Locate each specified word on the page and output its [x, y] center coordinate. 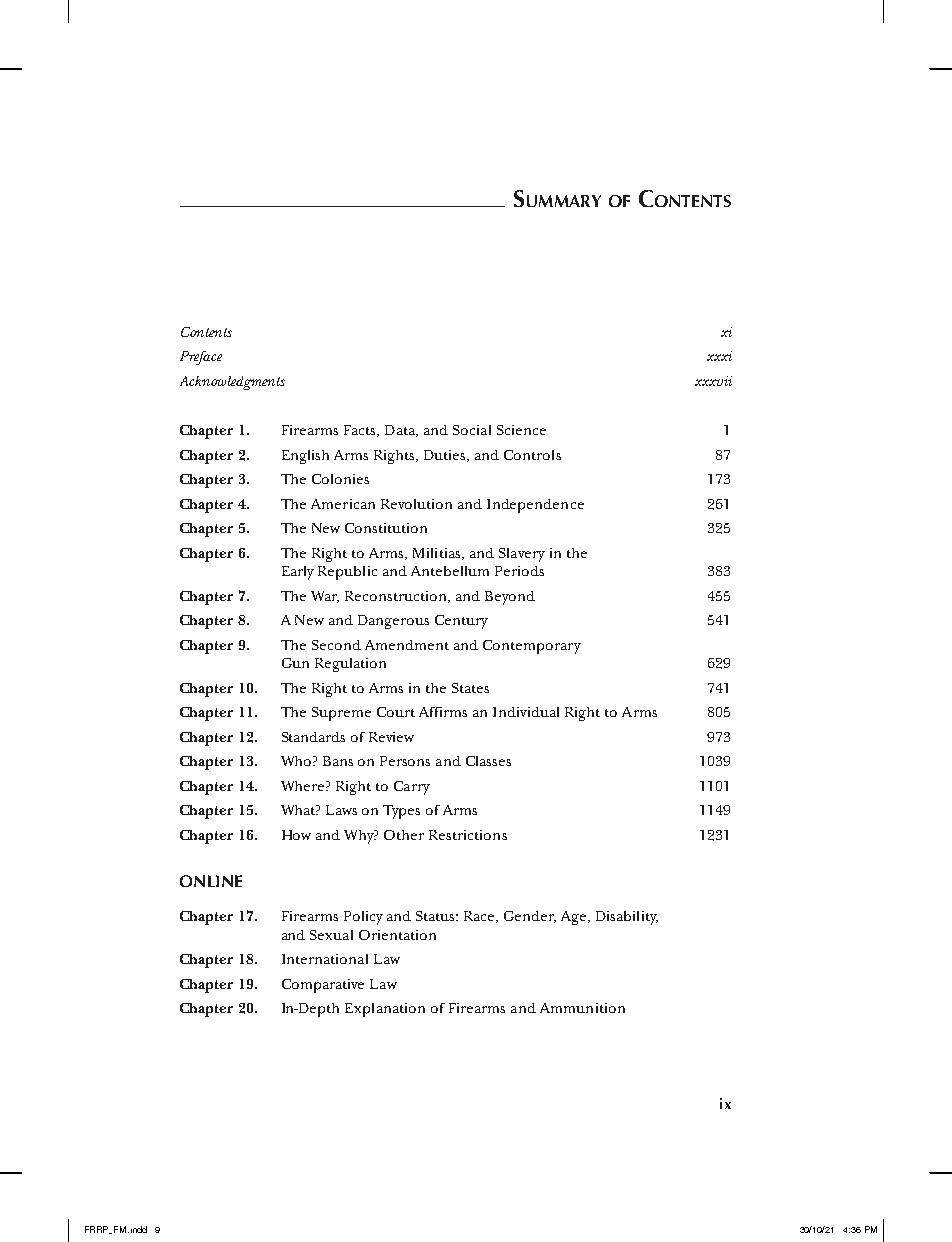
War [325, 597]
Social [472, 430]
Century [461, 622]
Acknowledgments [232, 383]
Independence [535, 506]
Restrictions [468, 835]
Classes [488, 761]
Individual [526, 712]
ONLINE [211, 881]
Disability [627, 918]
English [305, 457]
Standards [313, 737]
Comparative [323, 986]
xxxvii [713, 381]
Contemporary [532, 647]
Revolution [416, 504]
